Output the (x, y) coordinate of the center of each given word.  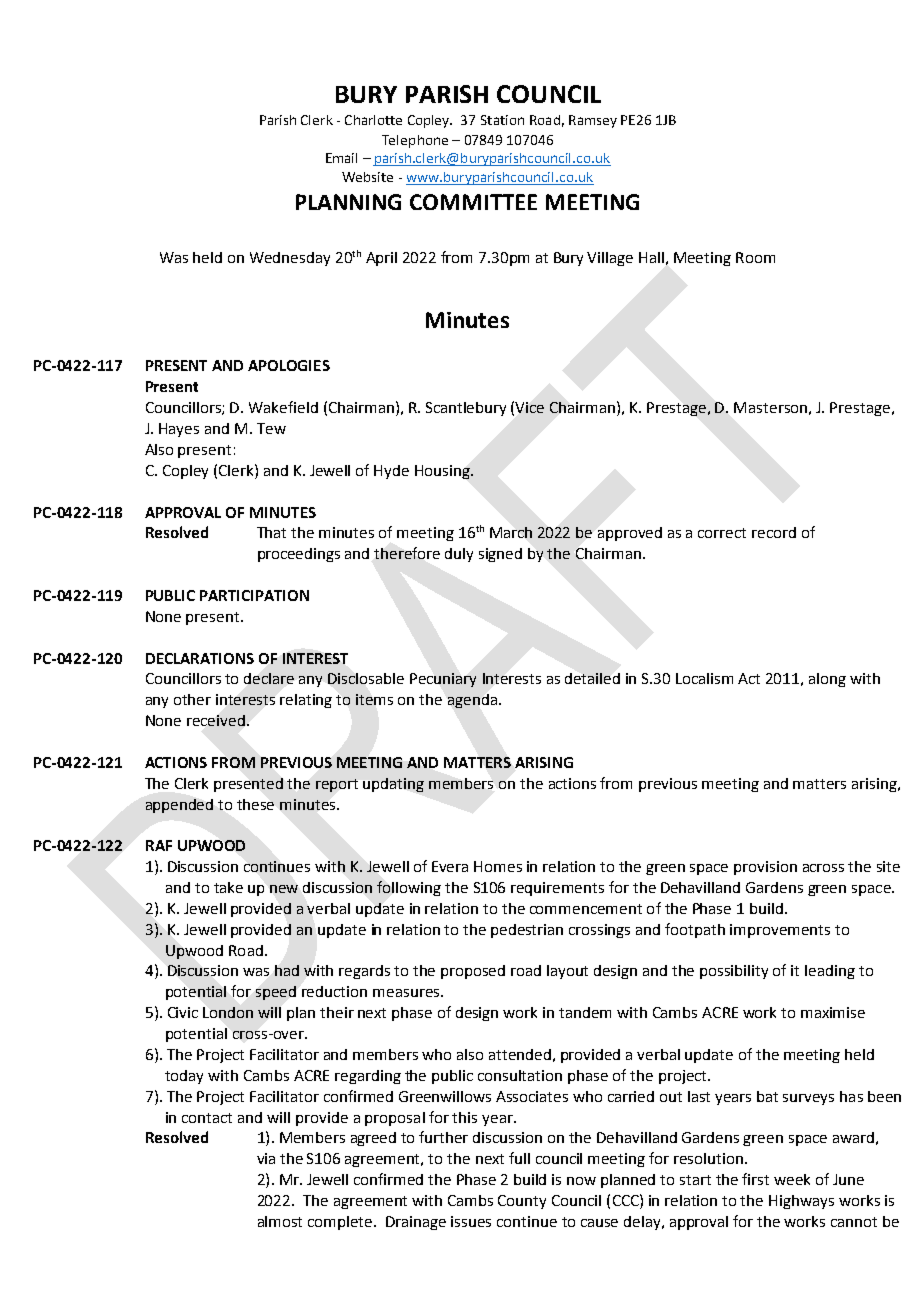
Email (341, 158)
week (792, 1179)
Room (755, 257)
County (522, 1202)
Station (502, 120)
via (266, 1158)
